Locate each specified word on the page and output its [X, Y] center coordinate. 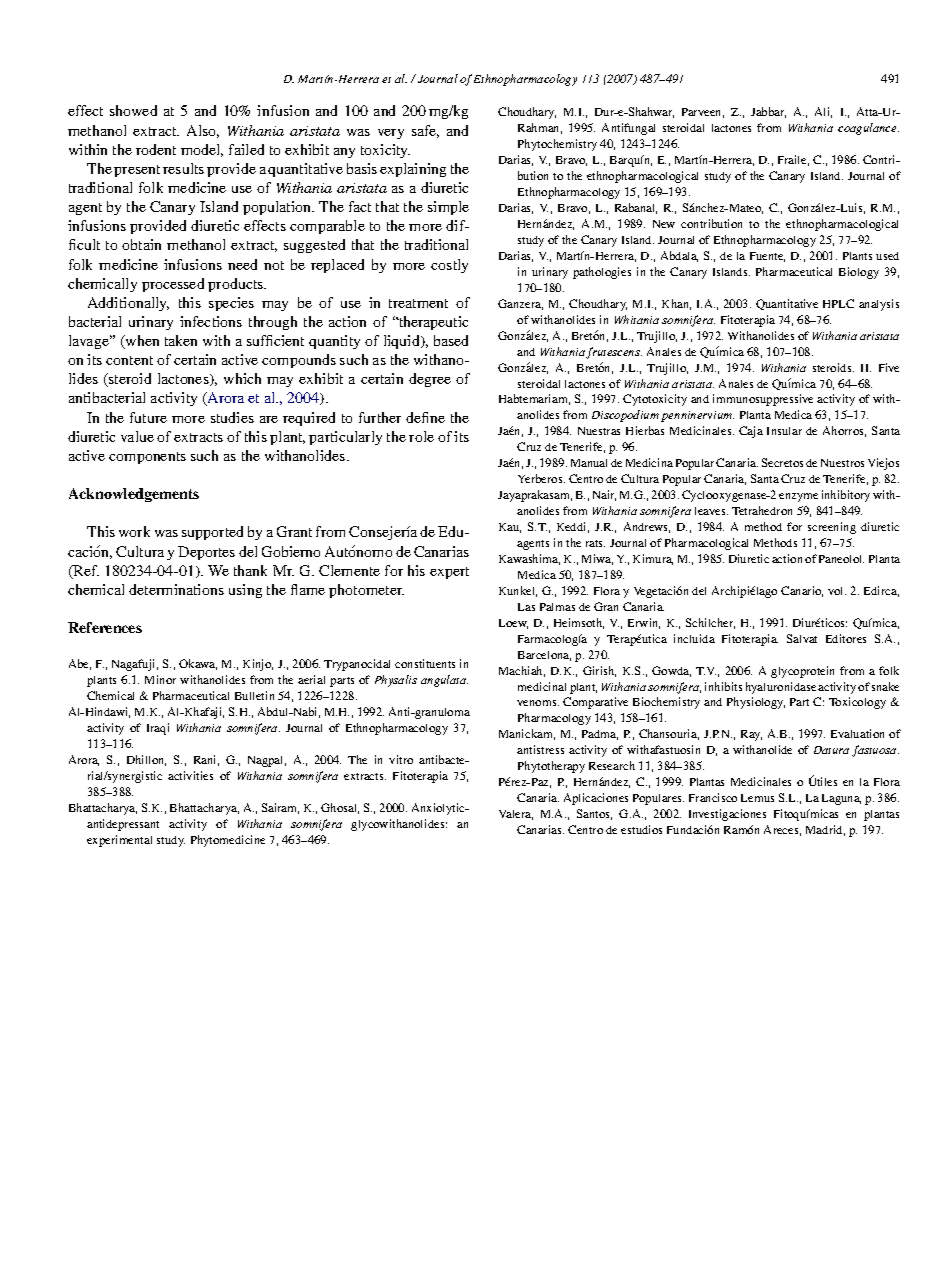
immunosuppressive [763, 400]
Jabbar [768, 112]
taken [181, 340]
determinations [176, 589]
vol [837, 591]
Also [203, 131]
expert [449, 573]
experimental [119, 841]
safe [425, 131]
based [451, 340]
